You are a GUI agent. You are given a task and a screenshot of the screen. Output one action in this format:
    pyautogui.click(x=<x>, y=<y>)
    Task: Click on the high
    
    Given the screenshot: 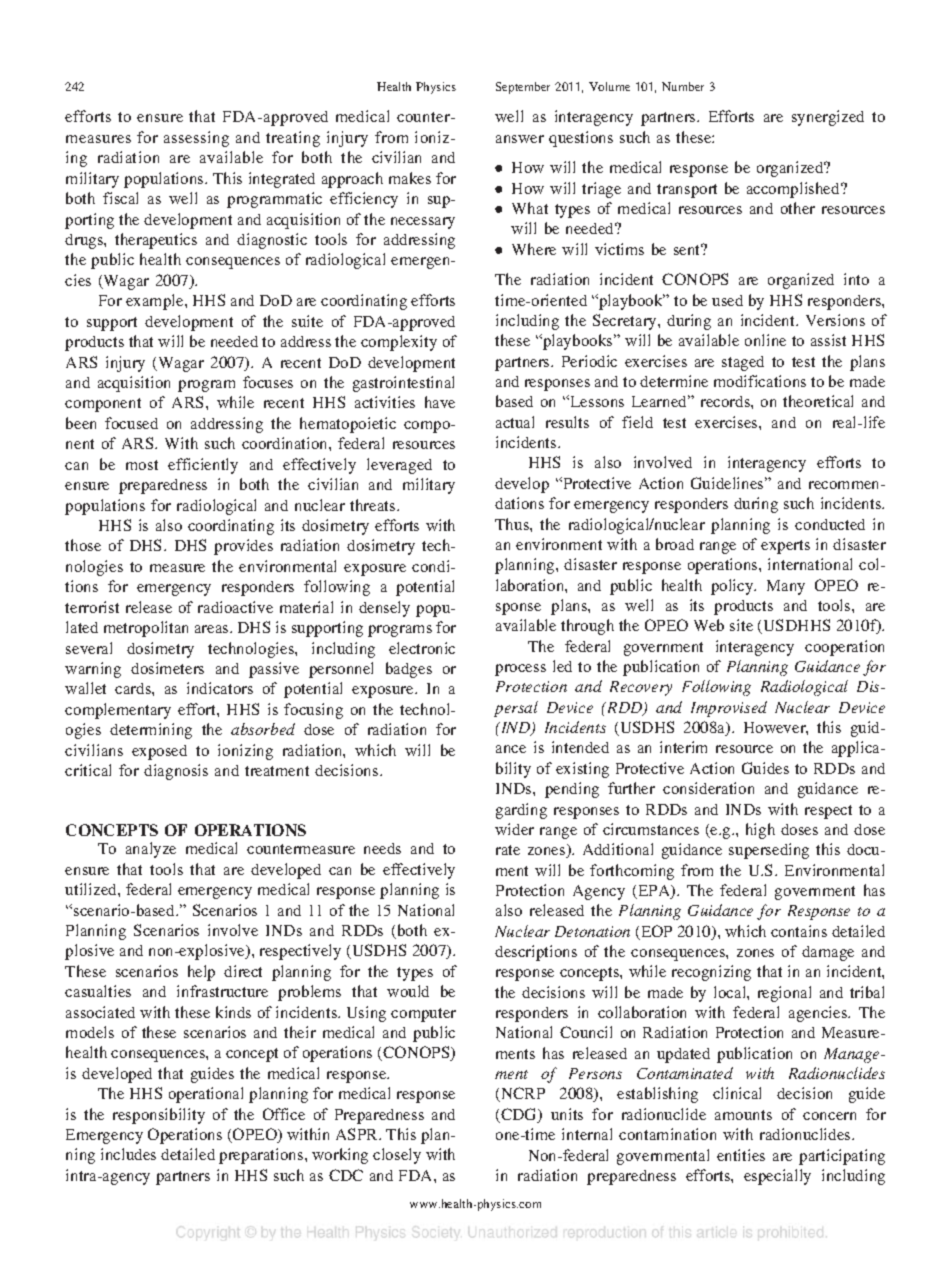 What is the action you would take?
    pyautogui.click(x=760, y=831)
